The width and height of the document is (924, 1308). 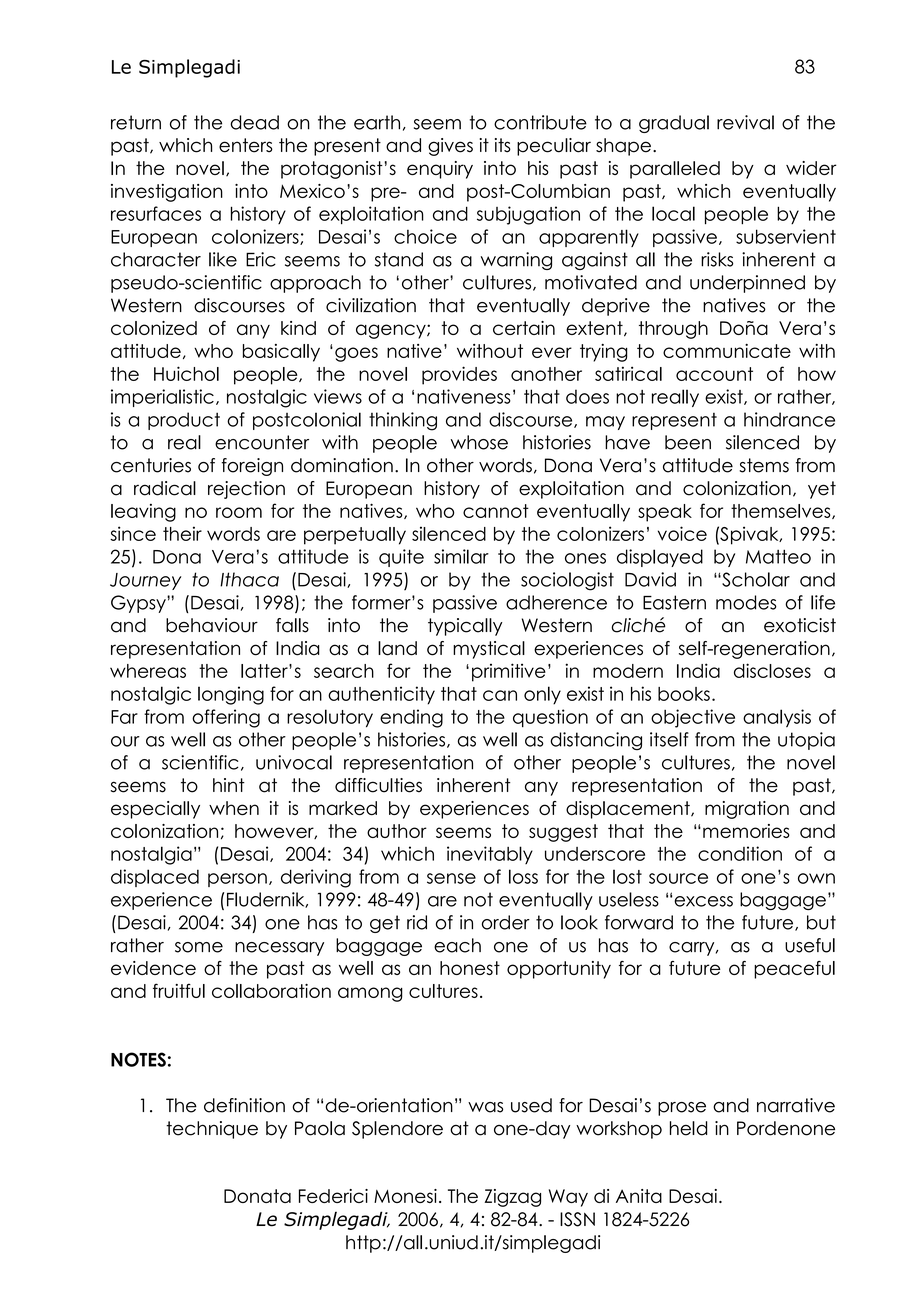 I want to click on Zigzag, so click(x=512, y=1198).
